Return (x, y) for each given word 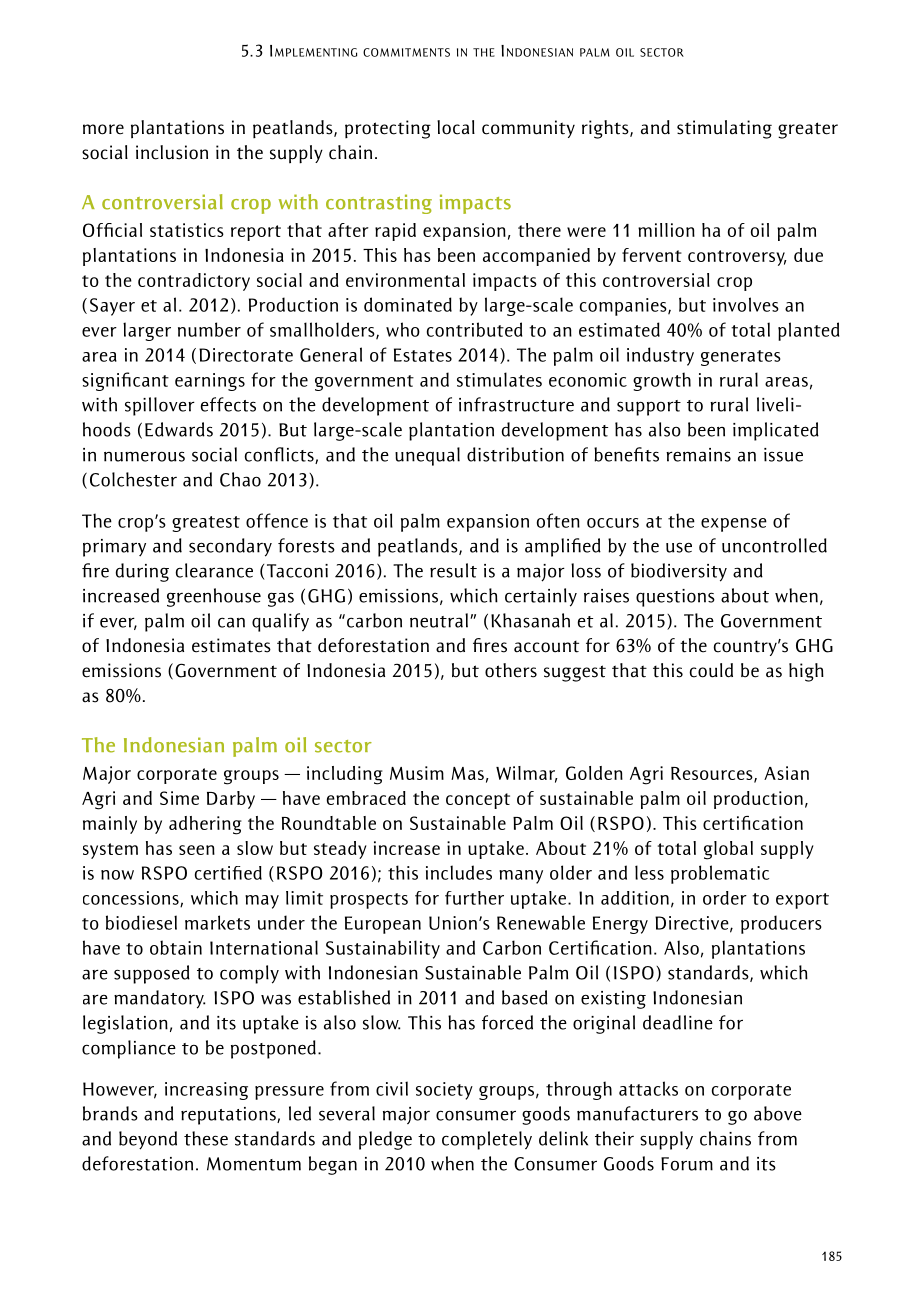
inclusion (172, 152)
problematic (720, 874)
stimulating (724, 129)
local (456, 127)
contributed (474, 329)
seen (197, 850)
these (206, 1138)
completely (487, 1140)
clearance (214, 570)
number (209, 329)
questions (675, 598)
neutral (439, 620)
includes (459, 872)
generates (741, 358)
